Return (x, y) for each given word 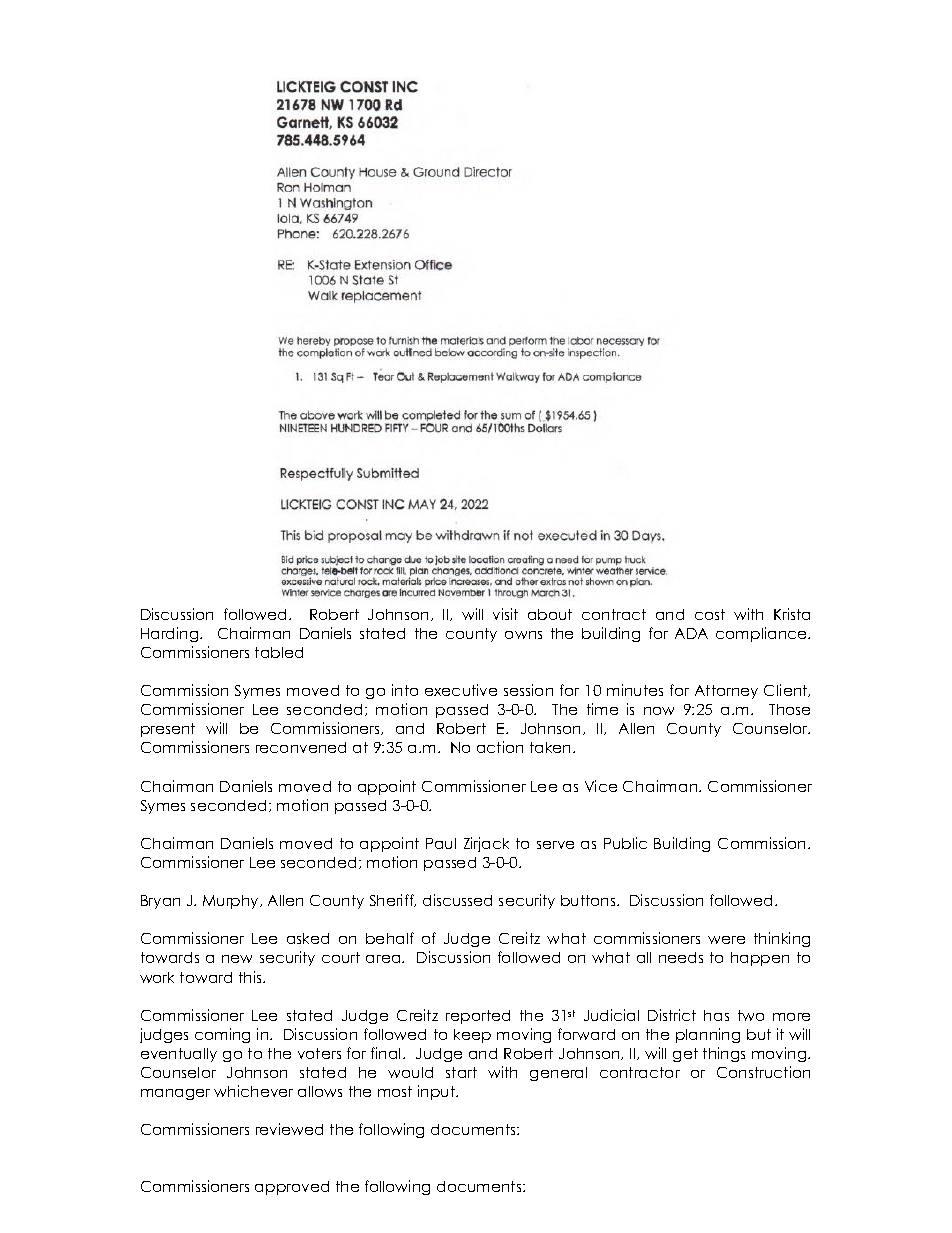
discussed (457, 900)
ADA (691, 633)
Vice (601, 786)
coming (222, 1035)
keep (472, 1036)
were (726, 940)
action (500, 747)
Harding (171, 634)
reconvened (301, 747)
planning (708, 1035)
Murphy (232, 902)
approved (292, 1188)
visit (505, 614)
